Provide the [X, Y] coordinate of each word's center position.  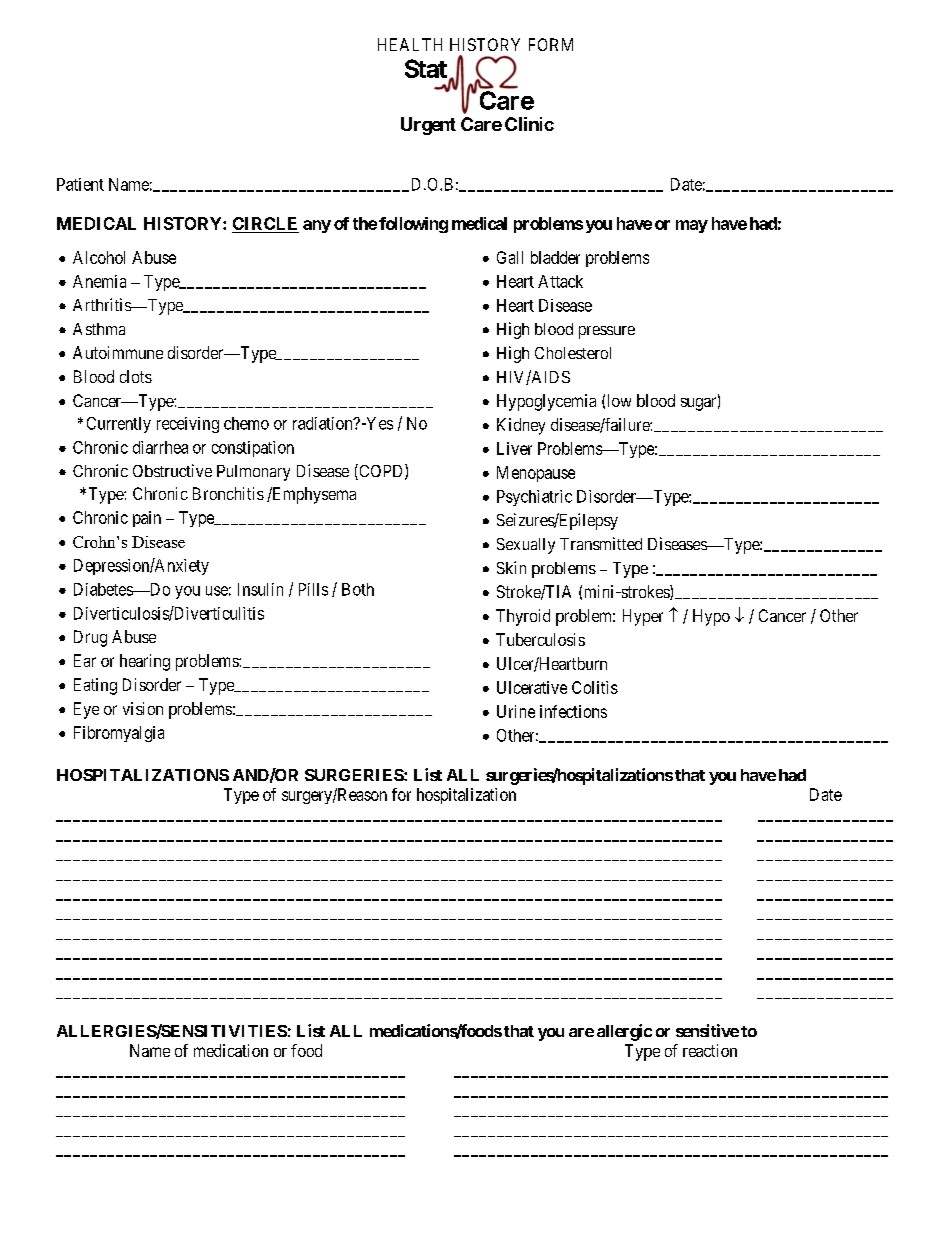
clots [136, 376]
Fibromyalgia [119, 734]
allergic [624, 1032]
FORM [551, 44]
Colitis [595, 687]
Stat [426, 68]
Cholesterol [573, 353]
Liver [514, 448]
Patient [80, 184]
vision [143, 708]
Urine [516, 711]
